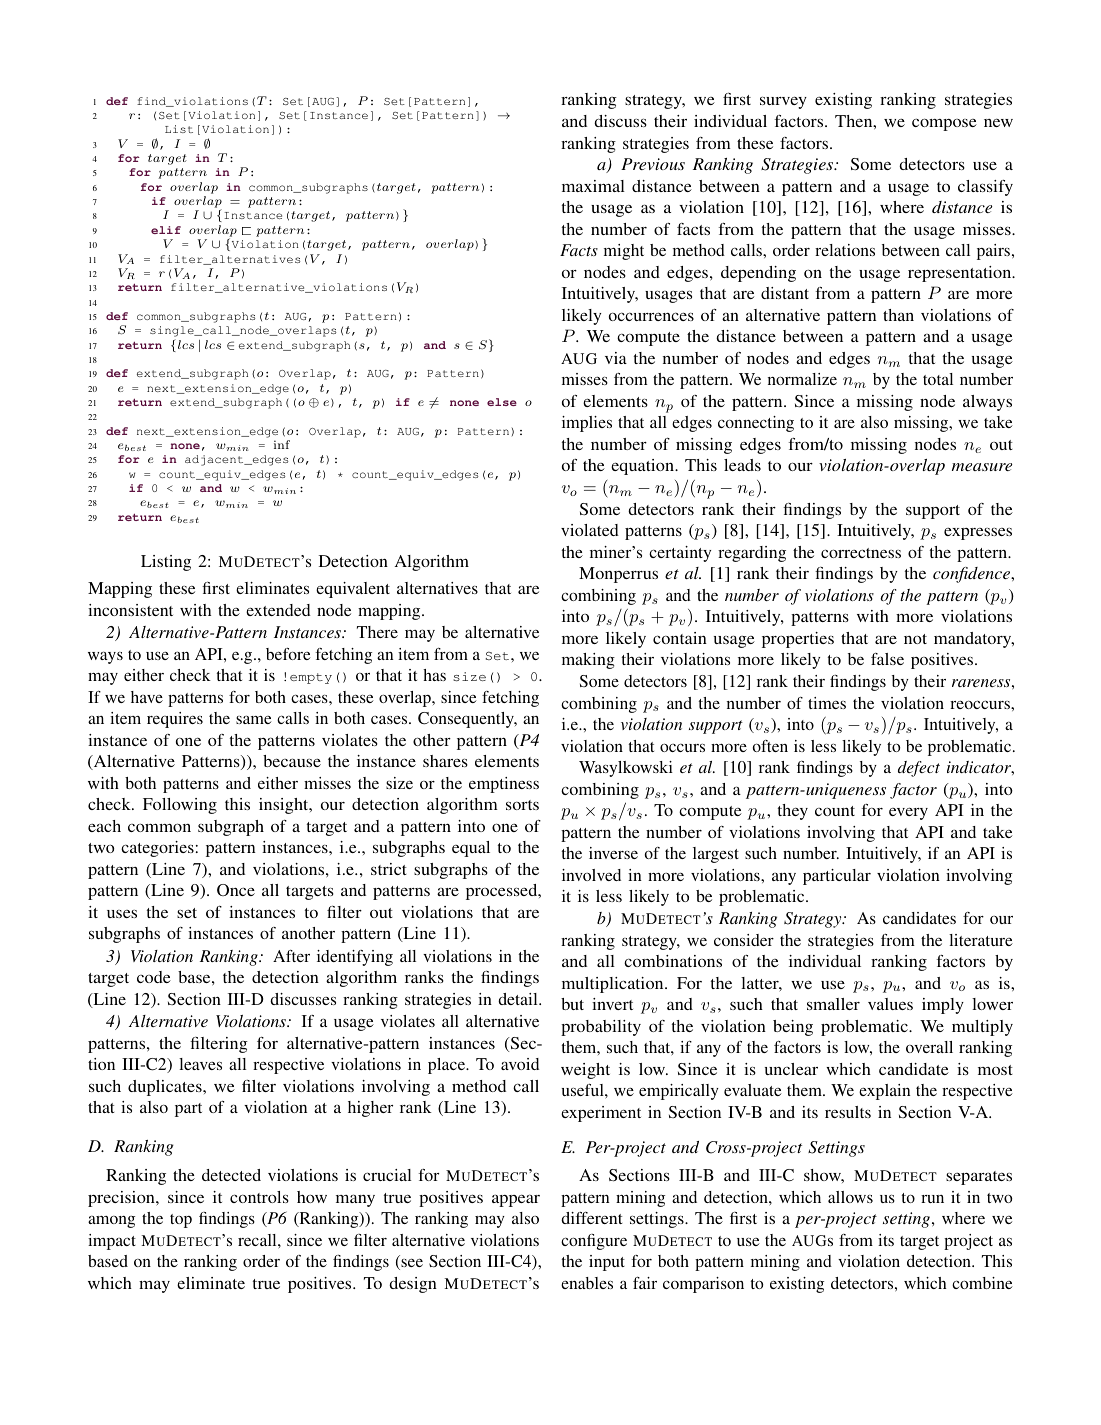 This screenshot has height=1425, width=1101. What do you see at coordinates (181, 1221) in the screenshot?
I see `top` at bounding box center [181, 1221].
